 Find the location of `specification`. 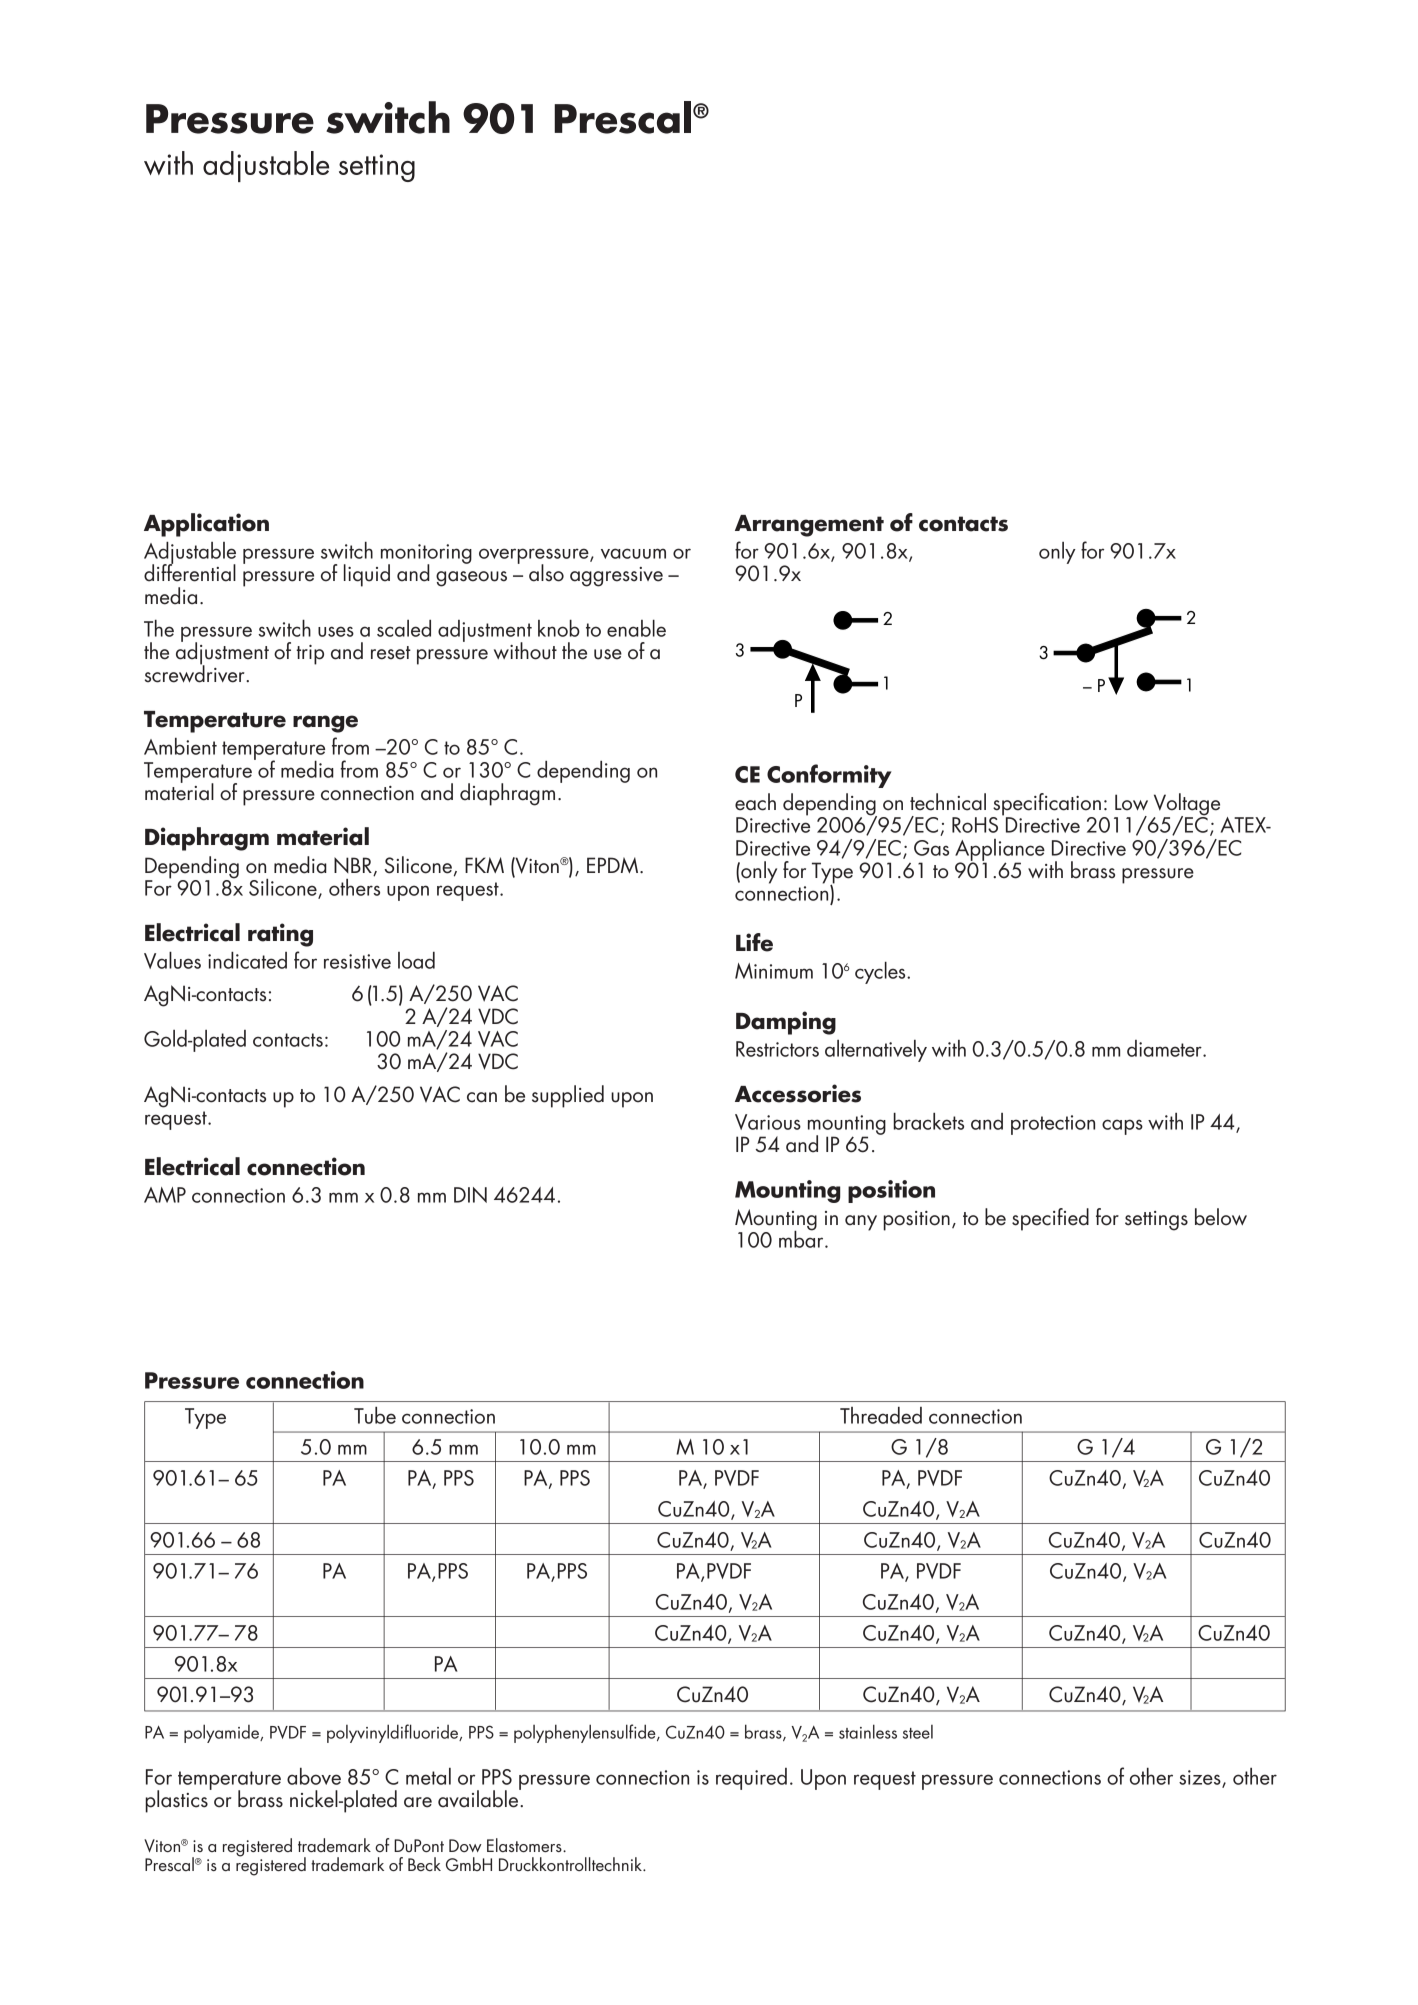

specification is located at coordinates (1047, 805).
